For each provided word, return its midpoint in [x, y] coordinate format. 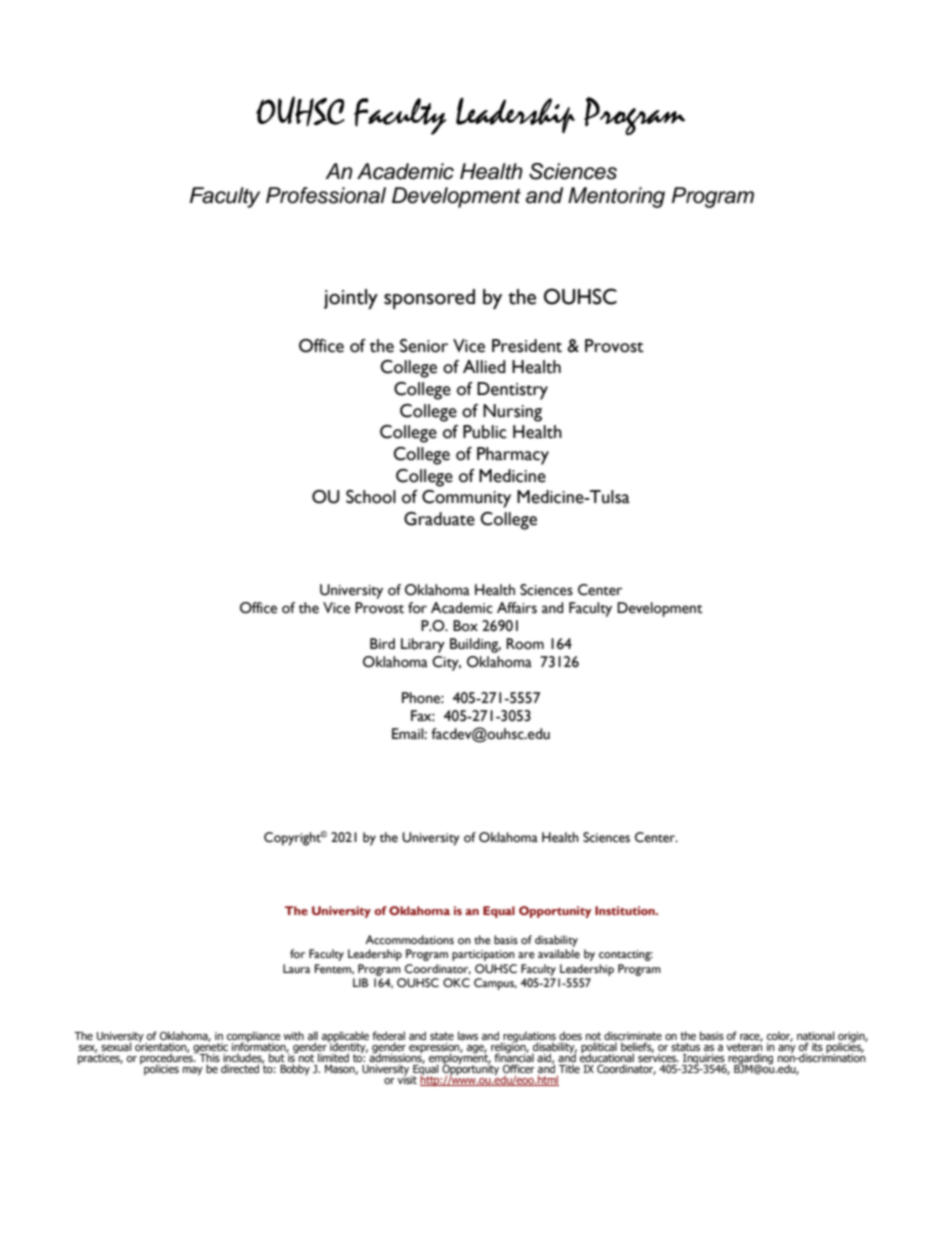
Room [525, 644]
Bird [382, 643]
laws [468, 1035]
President [527, 346]
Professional [326, 195]
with [294, 1035]
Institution [626, 910]
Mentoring [616, 197]
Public [485, 432]
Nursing [512, 413]
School [371, 497]
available [559, 953]
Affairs [517, 608]
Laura [296, 968]
